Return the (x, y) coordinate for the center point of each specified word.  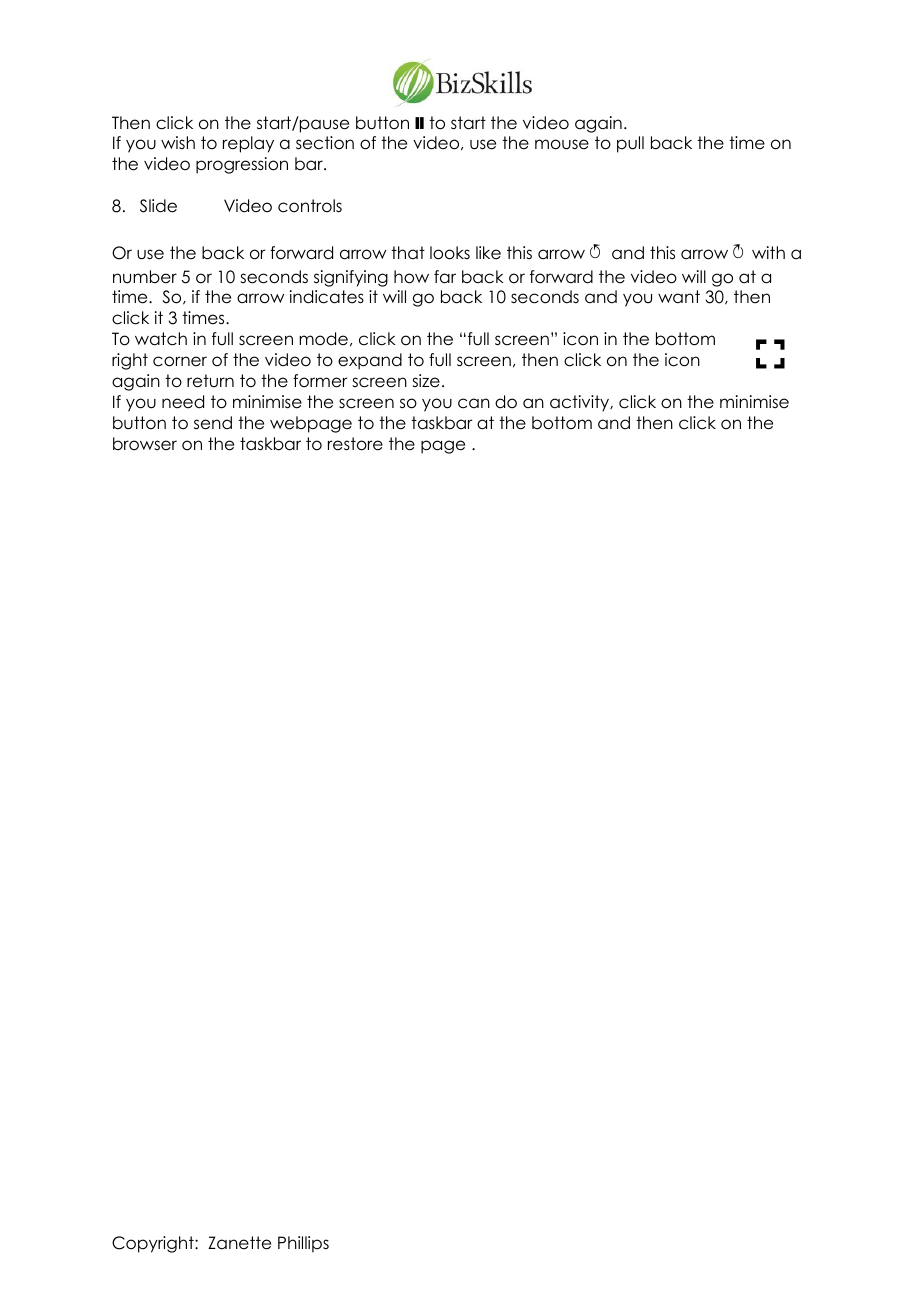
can (474, 403)
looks (450, 253)
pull (630, 144)
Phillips (303, 1244)
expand (370, 361)
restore (355, 444)
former (320, 381)
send (213, 423)
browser (145, 444)
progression (242, 165)
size (426, 381)
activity (581, 403)
